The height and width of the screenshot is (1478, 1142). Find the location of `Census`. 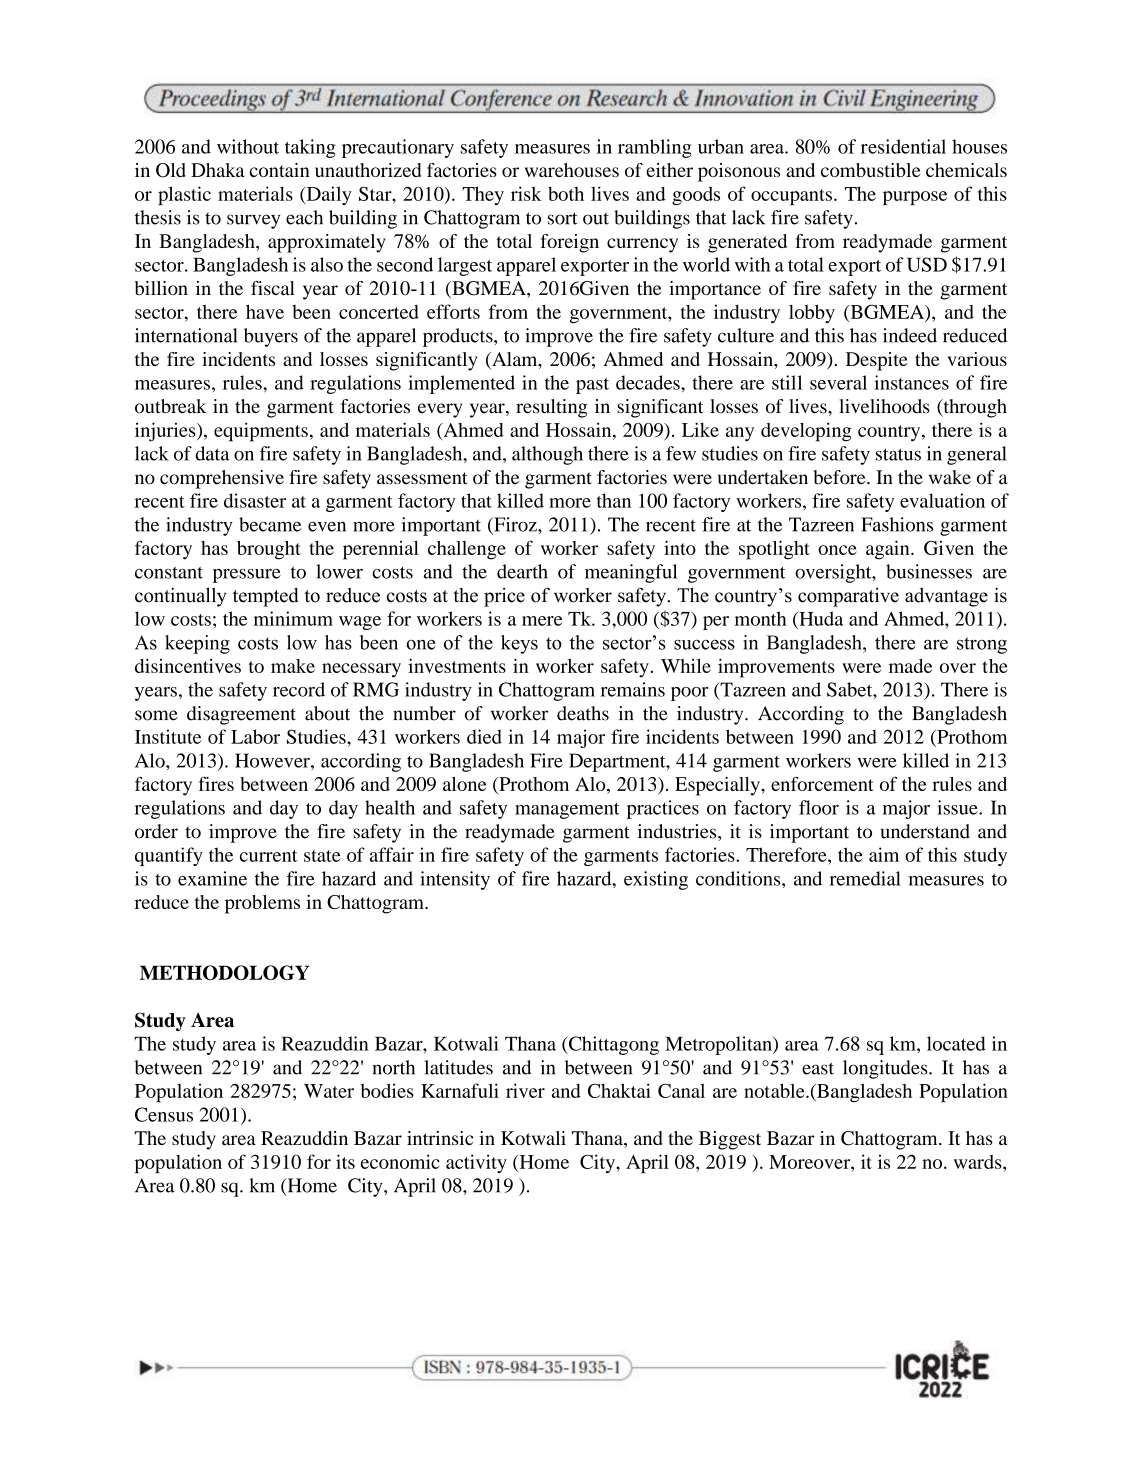

Census is located at coordinates (164, 1114).
